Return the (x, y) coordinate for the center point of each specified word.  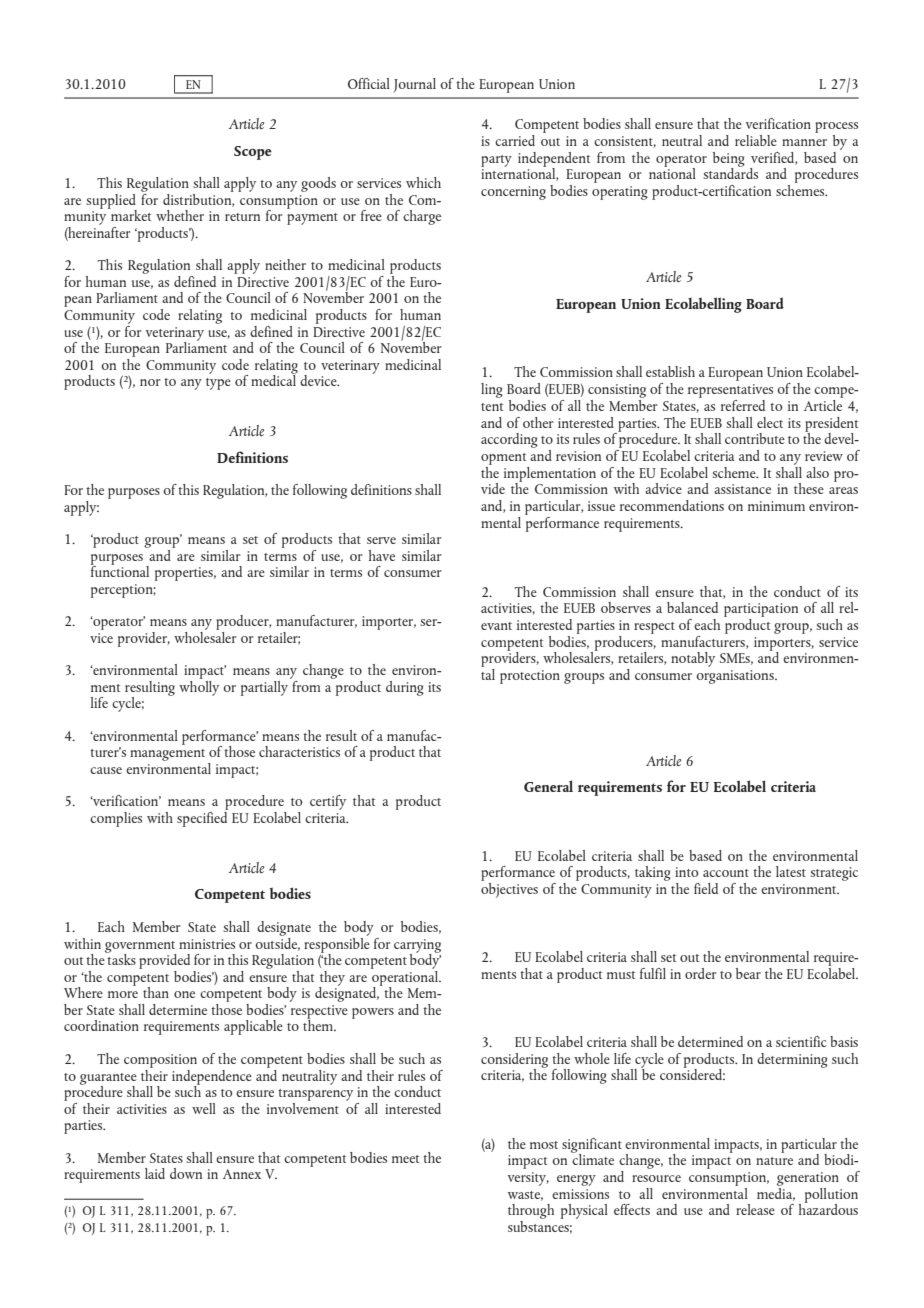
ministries (207, 944)
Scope (253, 153)
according (509, 440)
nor (150, 382)
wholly (199, 687)
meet (405, 1159)
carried (515, 140)
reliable (756, 140)
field (706, 888)
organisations (736, 677)
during (405, 688)
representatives (730, 391)
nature (774, 1161)
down (186, 1173)
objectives (509, 889)
